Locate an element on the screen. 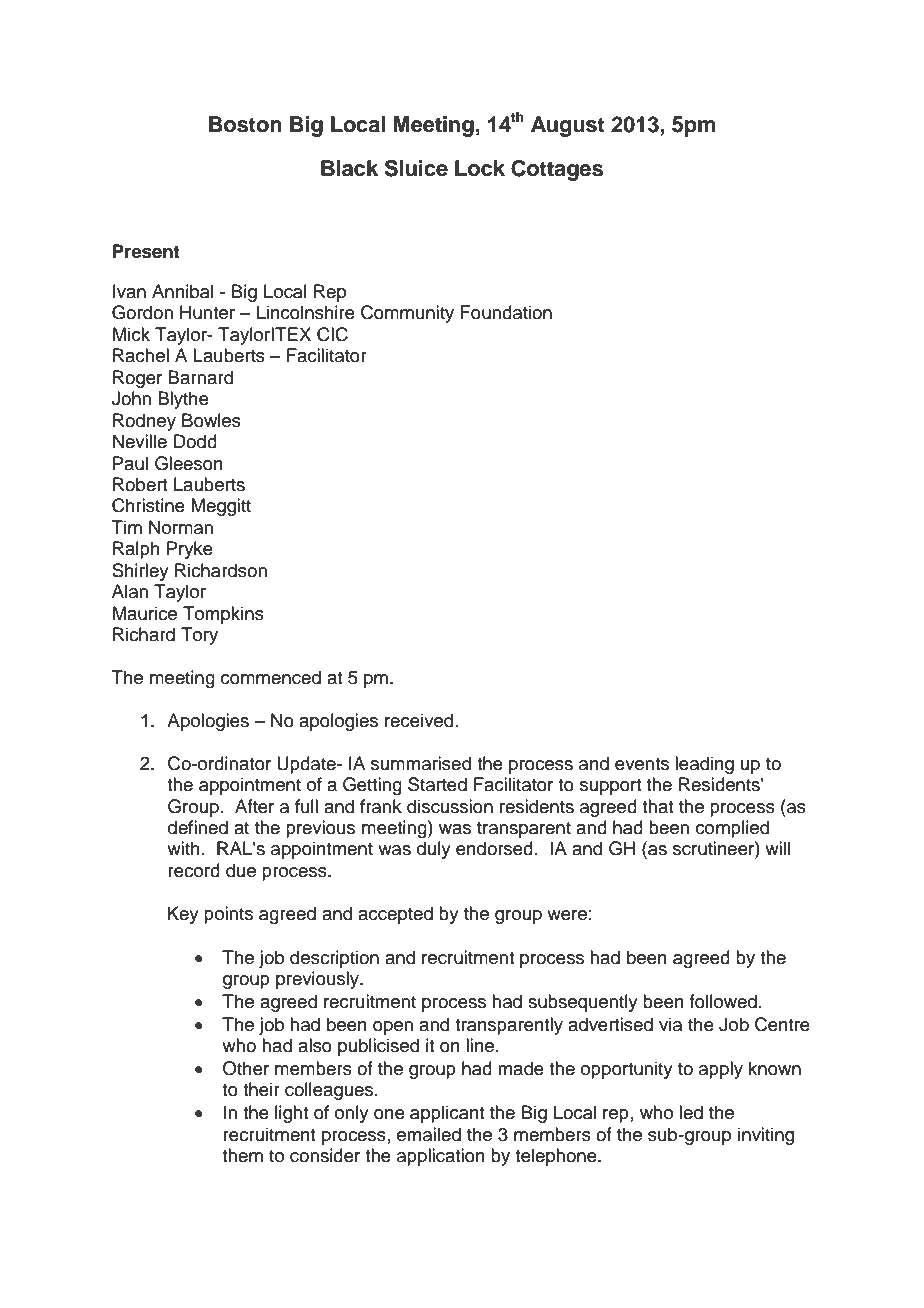 This screenshot has width=924, height=1308. applicant is located at coordinates (447, 1114).
